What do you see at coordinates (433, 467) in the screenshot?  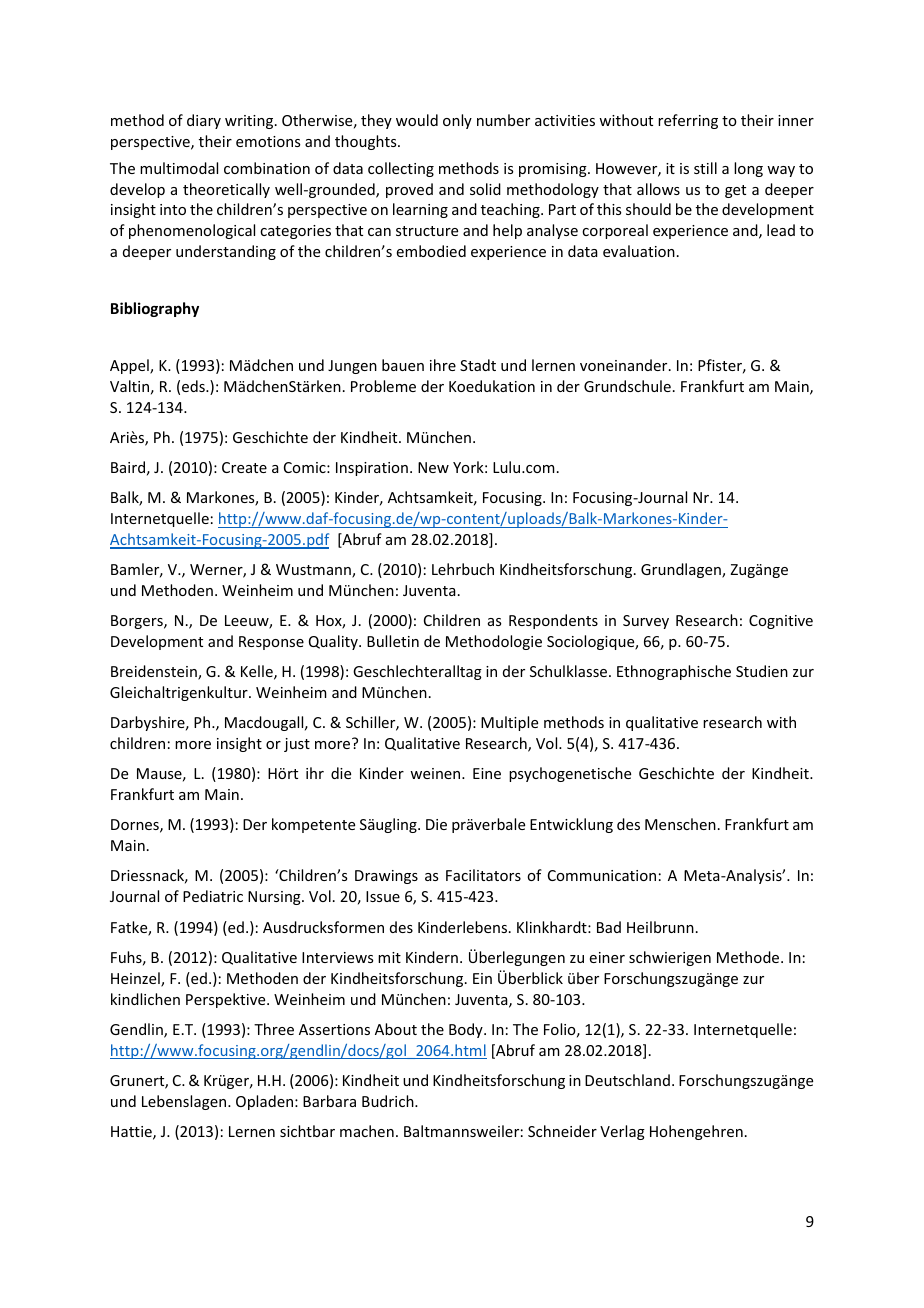 I see `New` at bounding box center [433, 467].
